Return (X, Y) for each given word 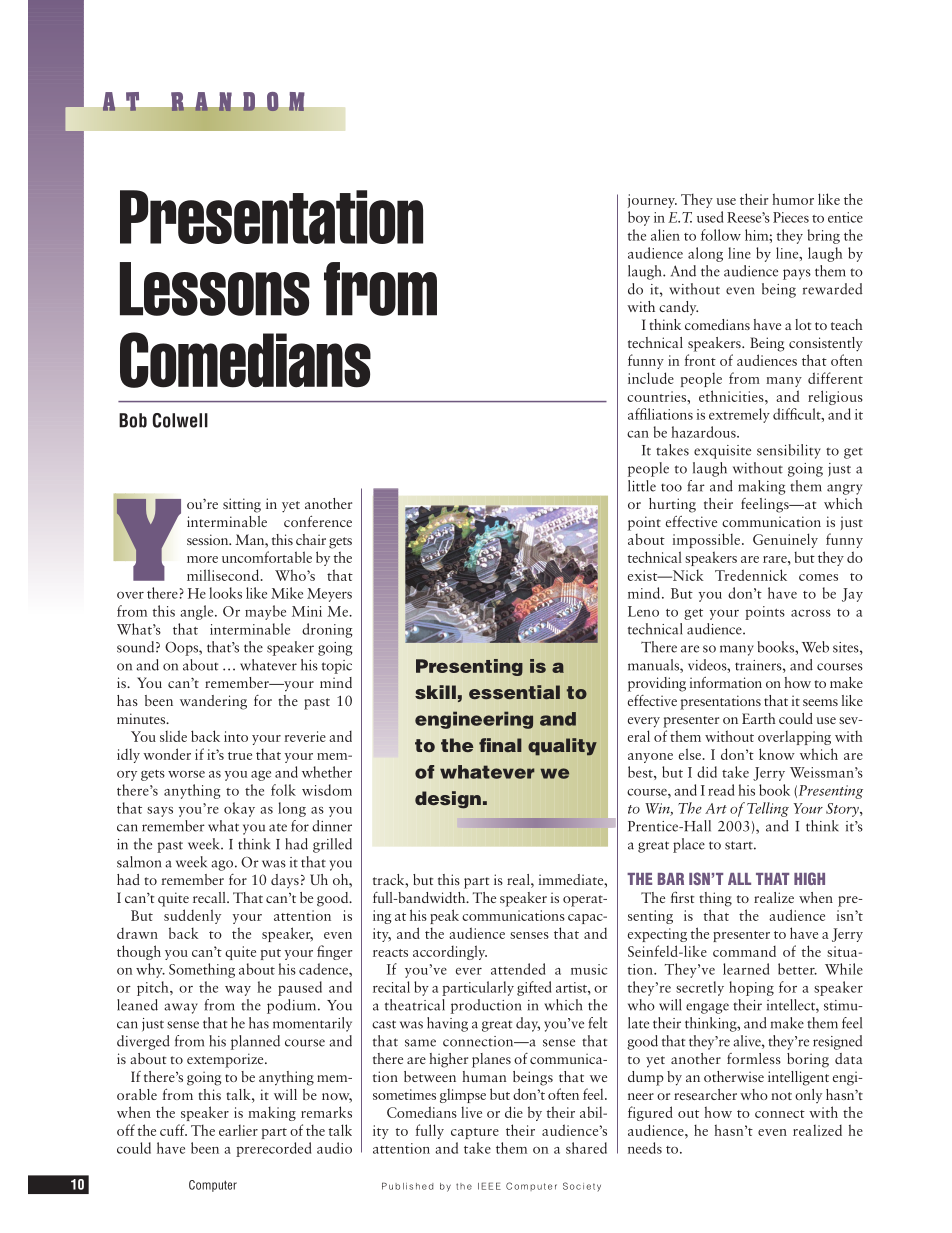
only (808, 1096)
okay (239, 809)
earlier (238, 1130)
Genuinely (785, 540)
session (209, 539)
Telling (768, 809)
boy (639, 218)
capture (475, 1133)
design (448, 800)
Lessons (215, 289)
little (642, 486)
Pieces (791, 217)
